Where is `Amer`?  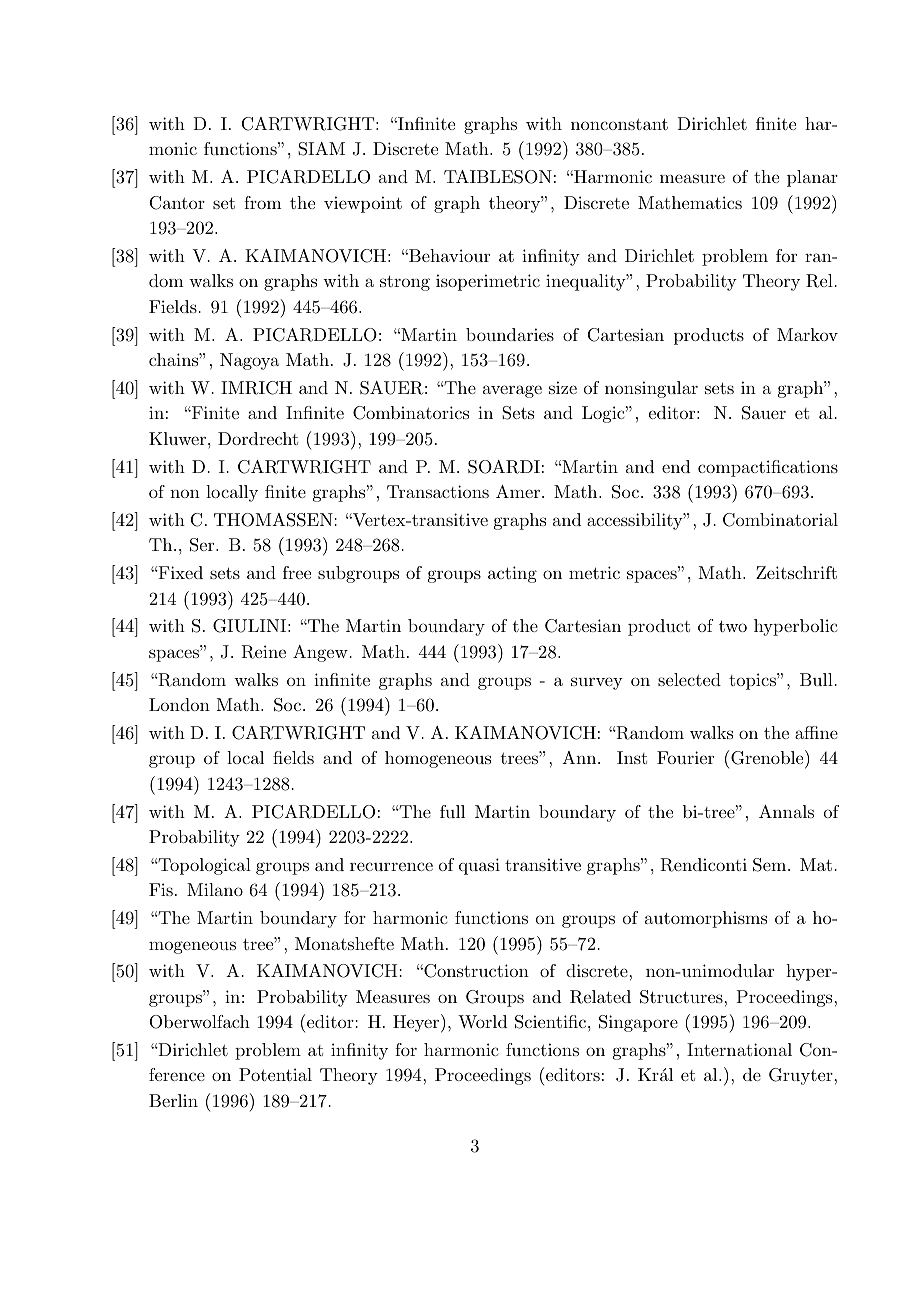 Amer is located at coordinates (518, 491).
